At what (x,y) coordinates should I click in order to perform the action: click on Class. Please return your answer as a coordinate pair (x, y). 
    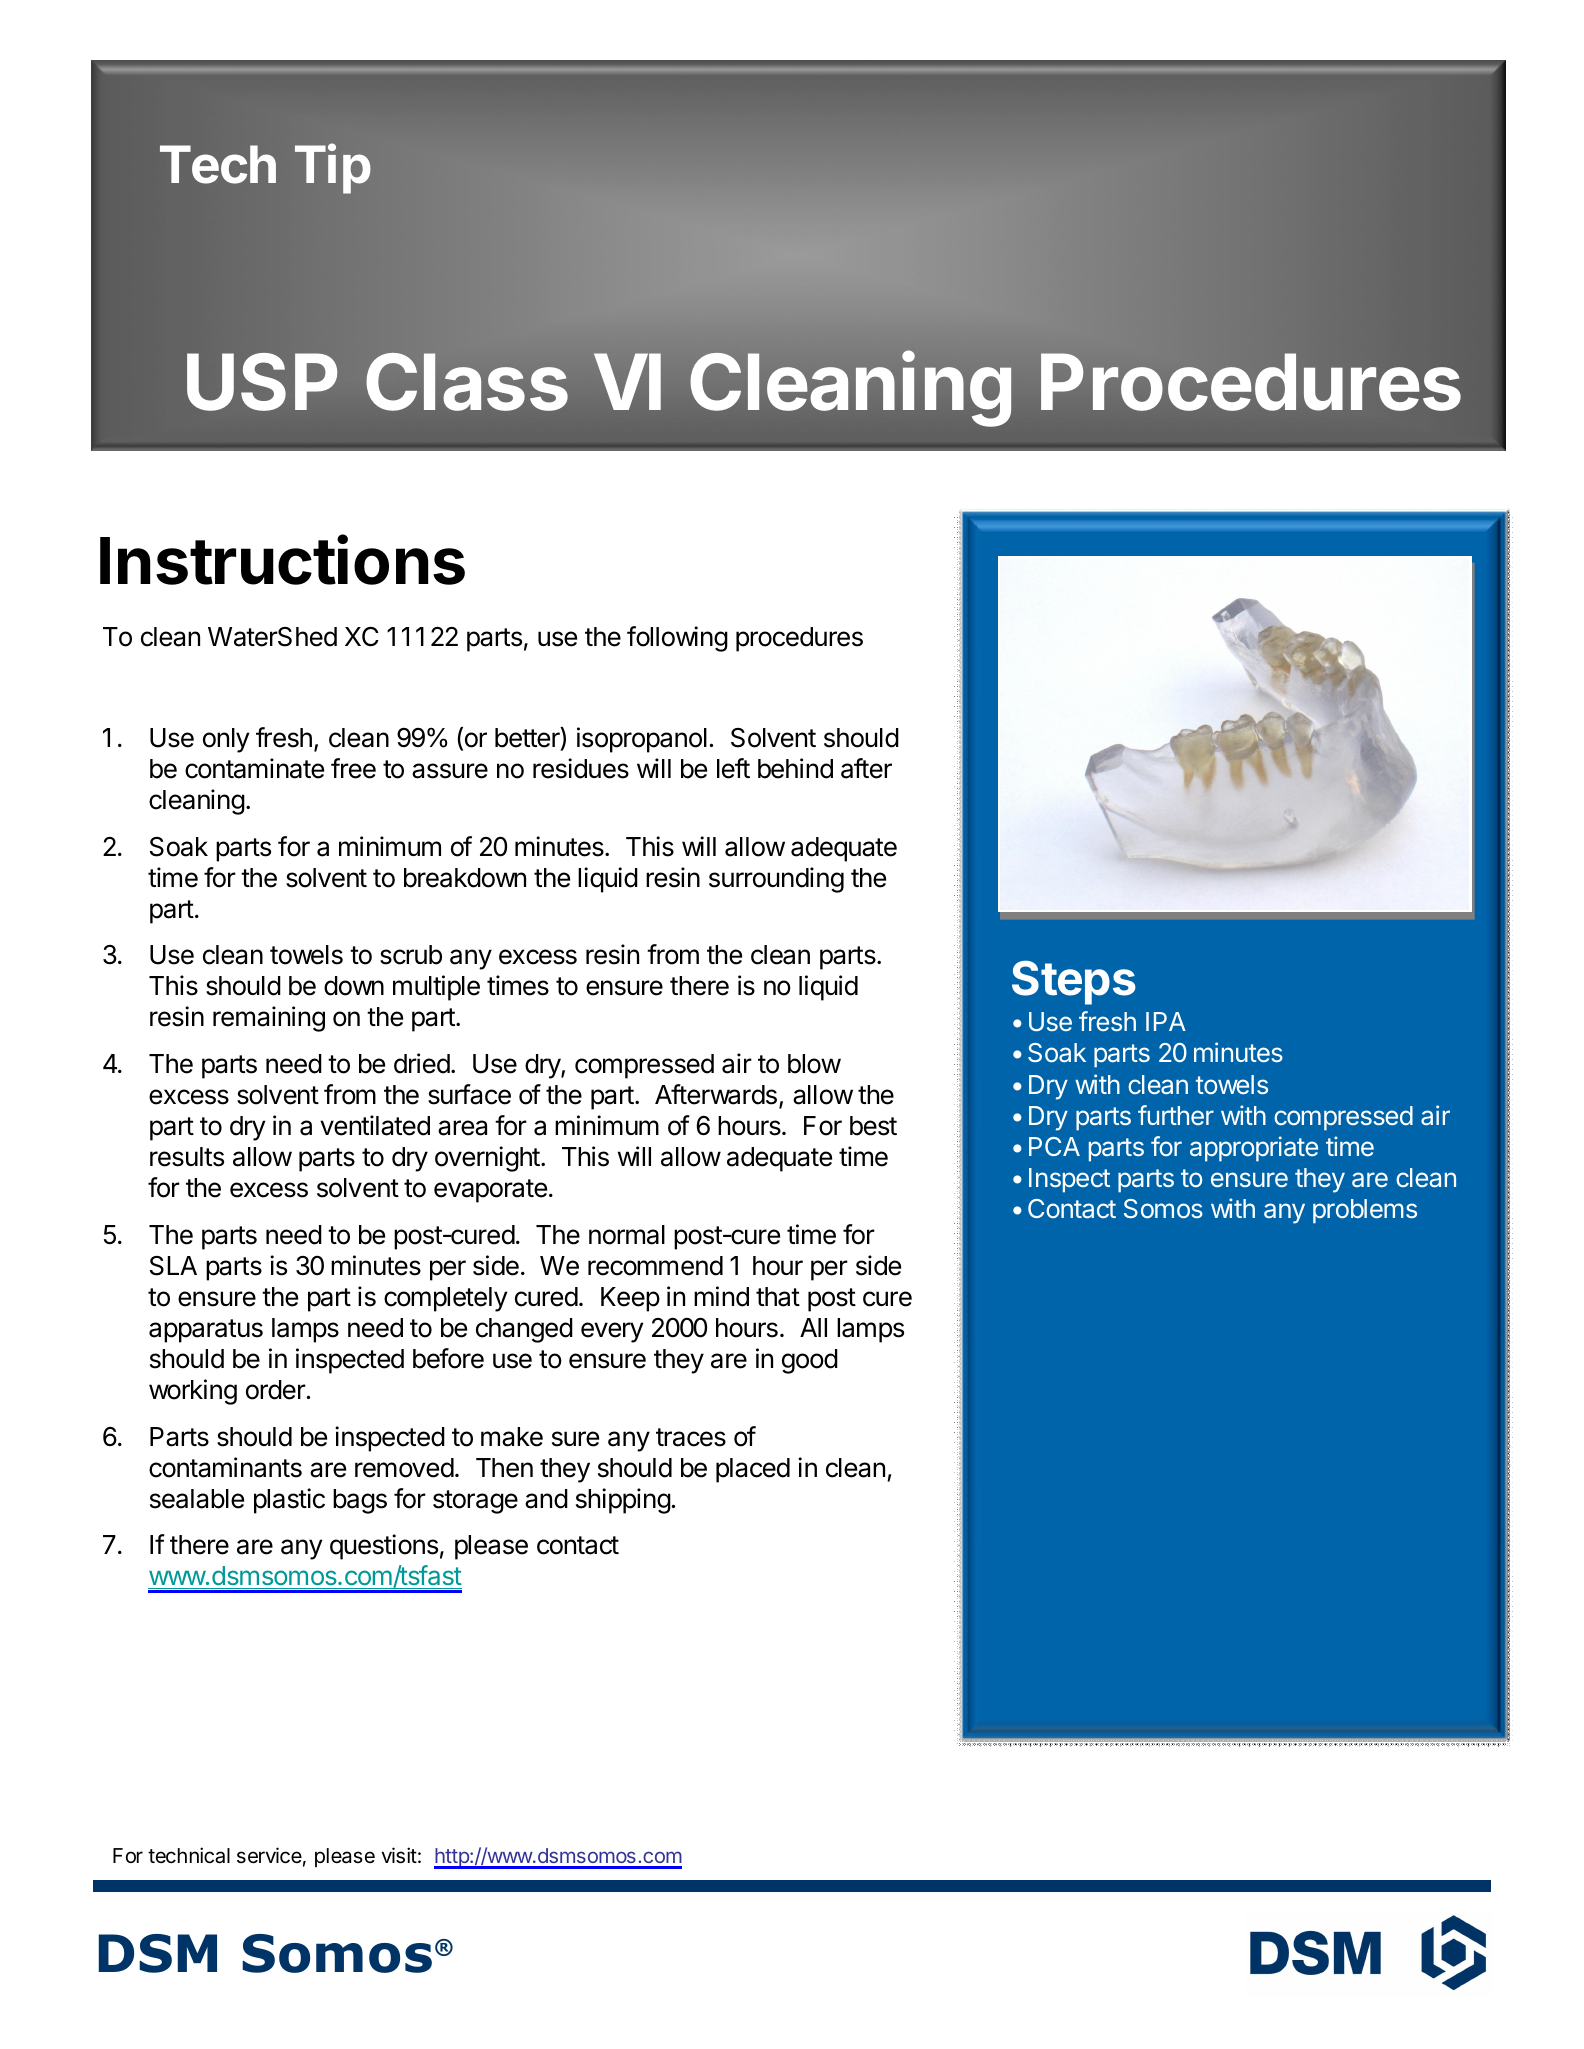
    Looking at the image, I should click on (467, 382).
